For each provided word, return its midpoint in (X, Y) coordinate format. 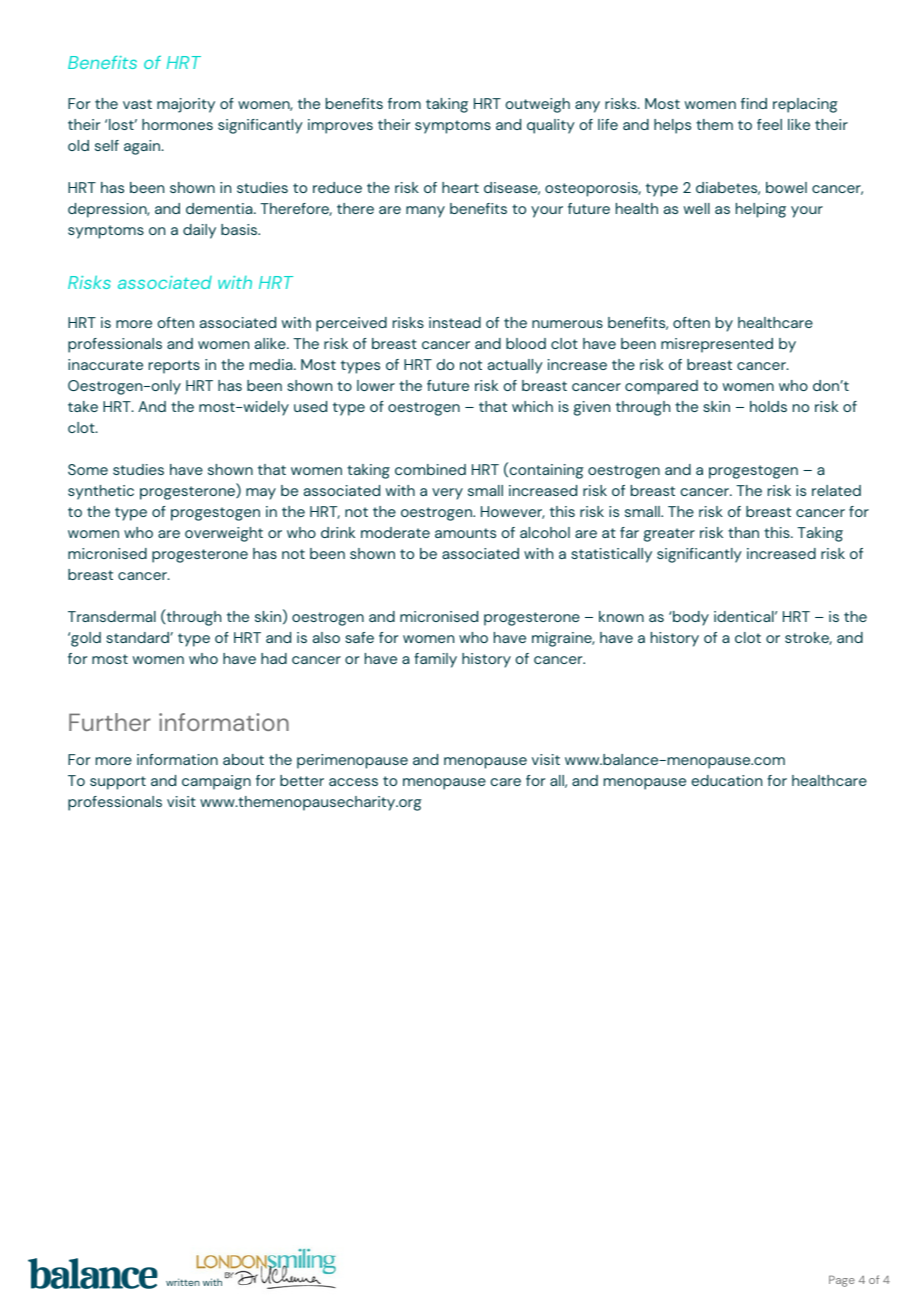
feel (769, 124)
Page (842, 1281)
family (435, 660)
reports (174, 367)
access (353, 782)
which (532, 406)
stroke (808, 638)
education (726, 780)
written (183, 1282)
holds (768, 406)
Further (110, 722)
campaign (216, 782)
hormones (177, 124)
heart (460, 187)
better (302, 780)
